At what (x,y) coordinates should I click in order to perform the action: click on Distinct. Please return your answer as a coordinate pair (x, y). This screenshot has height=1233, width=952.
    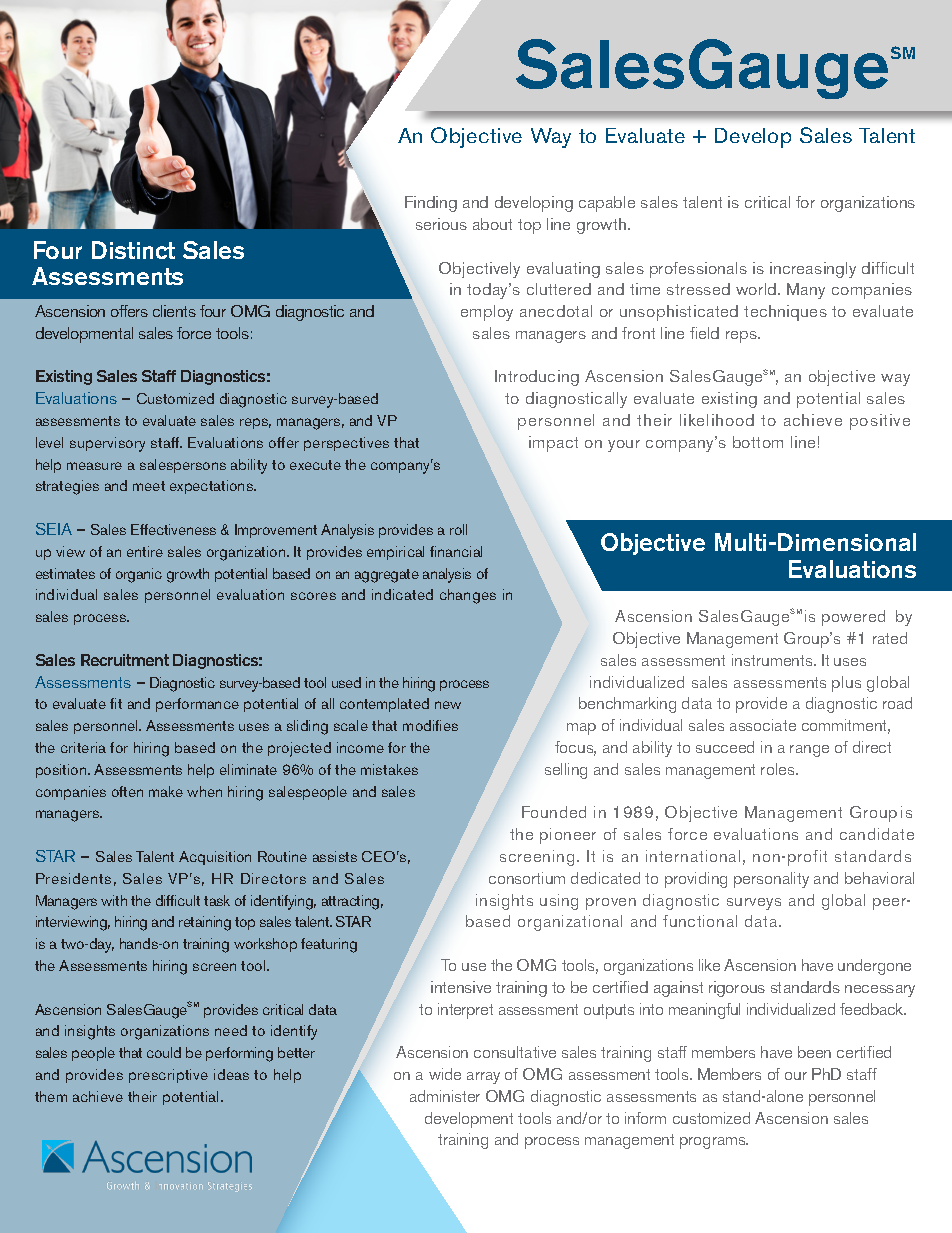
    Looking at the image, I should click on (133, 250).
